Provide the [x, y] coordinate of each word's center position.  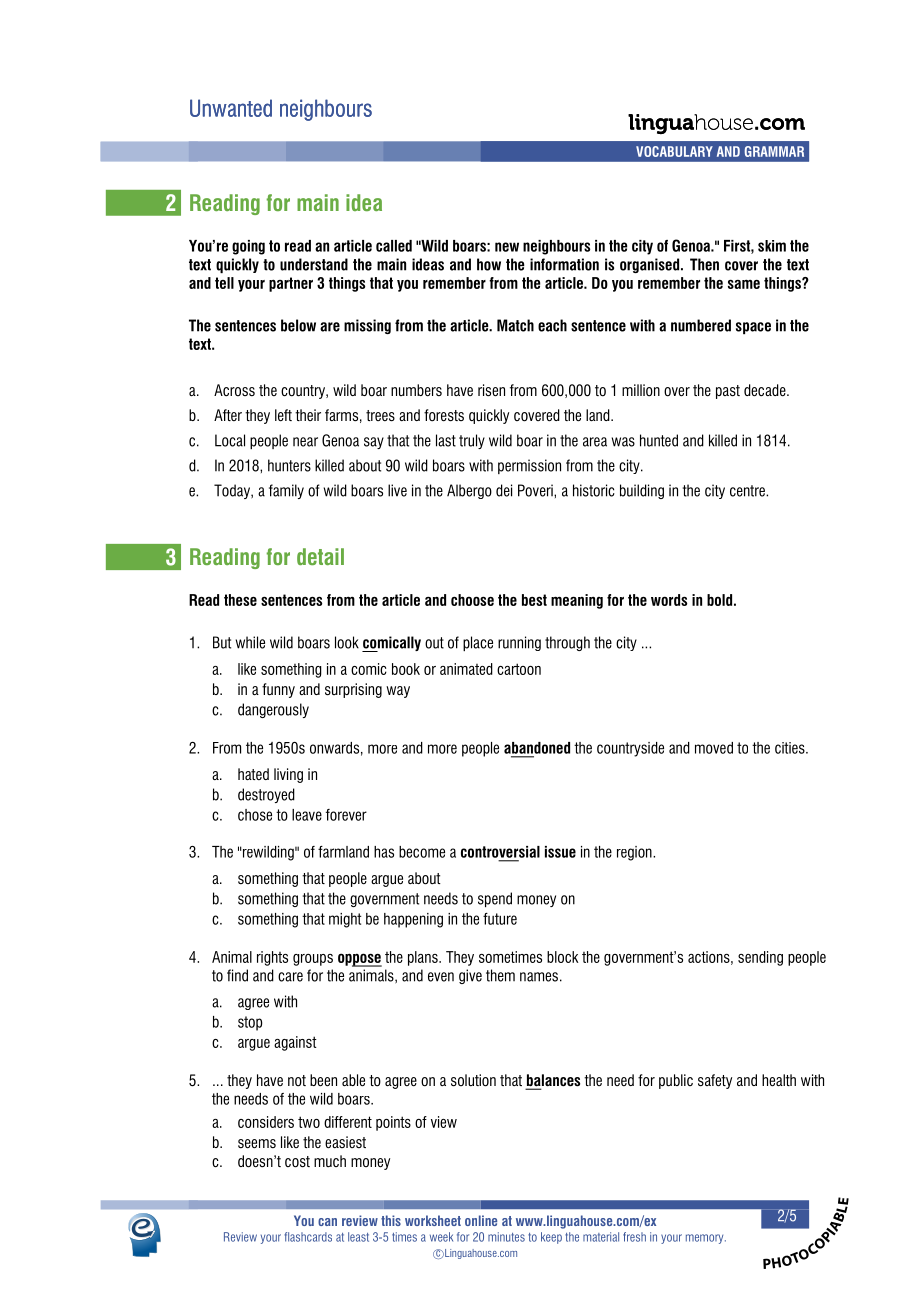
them [500, 975]
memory [706, 1239]
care [290, 977]
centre [748, 491]
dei [504, 490]
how [489, 264]
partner [291, 284]
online [481, 1220]
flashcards [308, 1237]
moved [714, 748]
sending [760, 958]
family [286, 491]
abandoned [537, 748]
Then [704, 264]
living [288, 775]
